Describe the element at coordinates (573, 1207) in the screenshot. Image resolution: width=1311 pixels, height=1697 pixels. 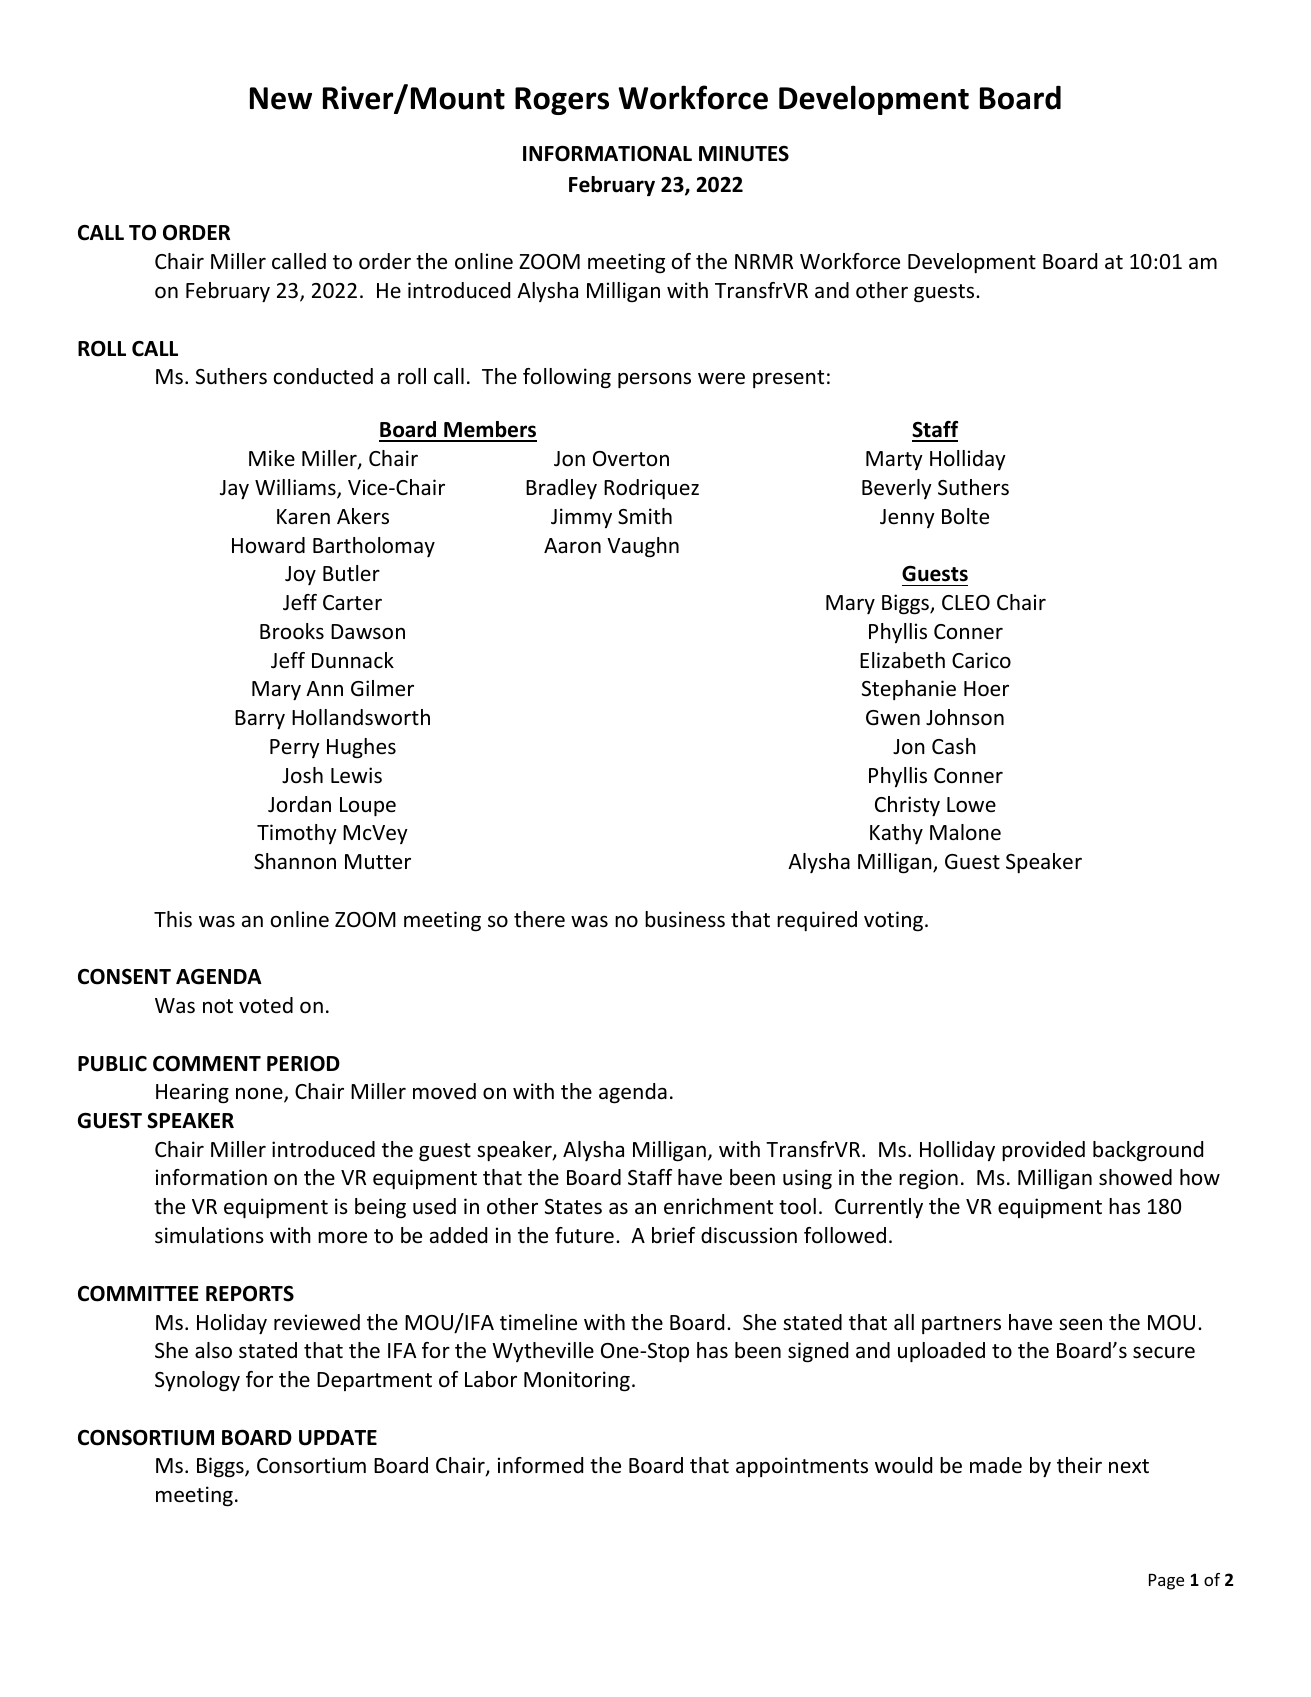
I see `States` at that location.
